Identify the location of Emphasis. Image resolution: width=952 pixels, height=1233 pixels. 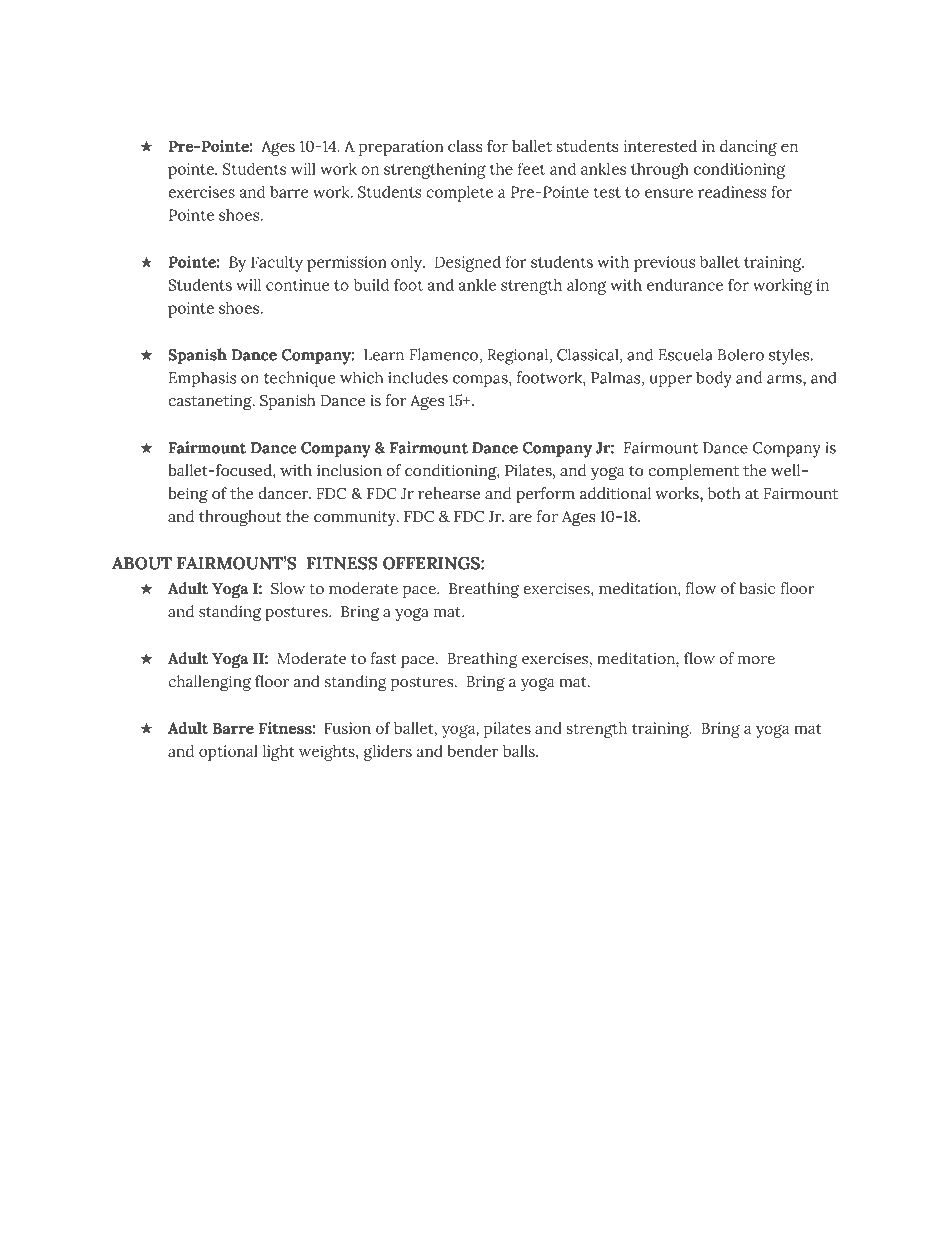
(203, 379).
